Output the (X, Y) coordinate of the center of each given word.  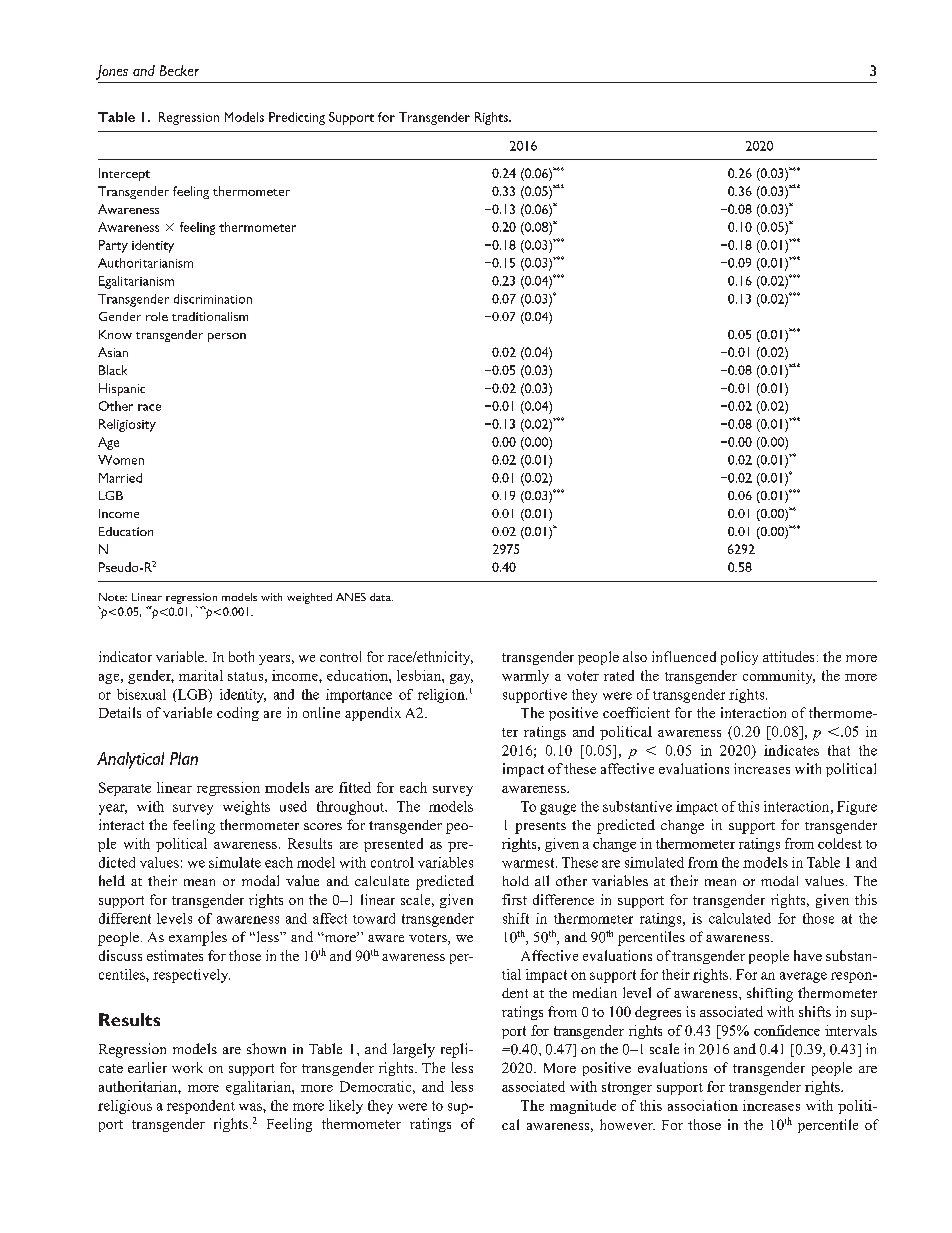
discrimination (213, 299)
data (381, 597)
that (839, 750)
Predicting (297, 118)
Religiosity (127, 425)
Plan (184, 758)
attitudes (788, 656)
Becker (179, 70)
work (187, 1067)
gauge (558, 809)
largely (414, 1050)
